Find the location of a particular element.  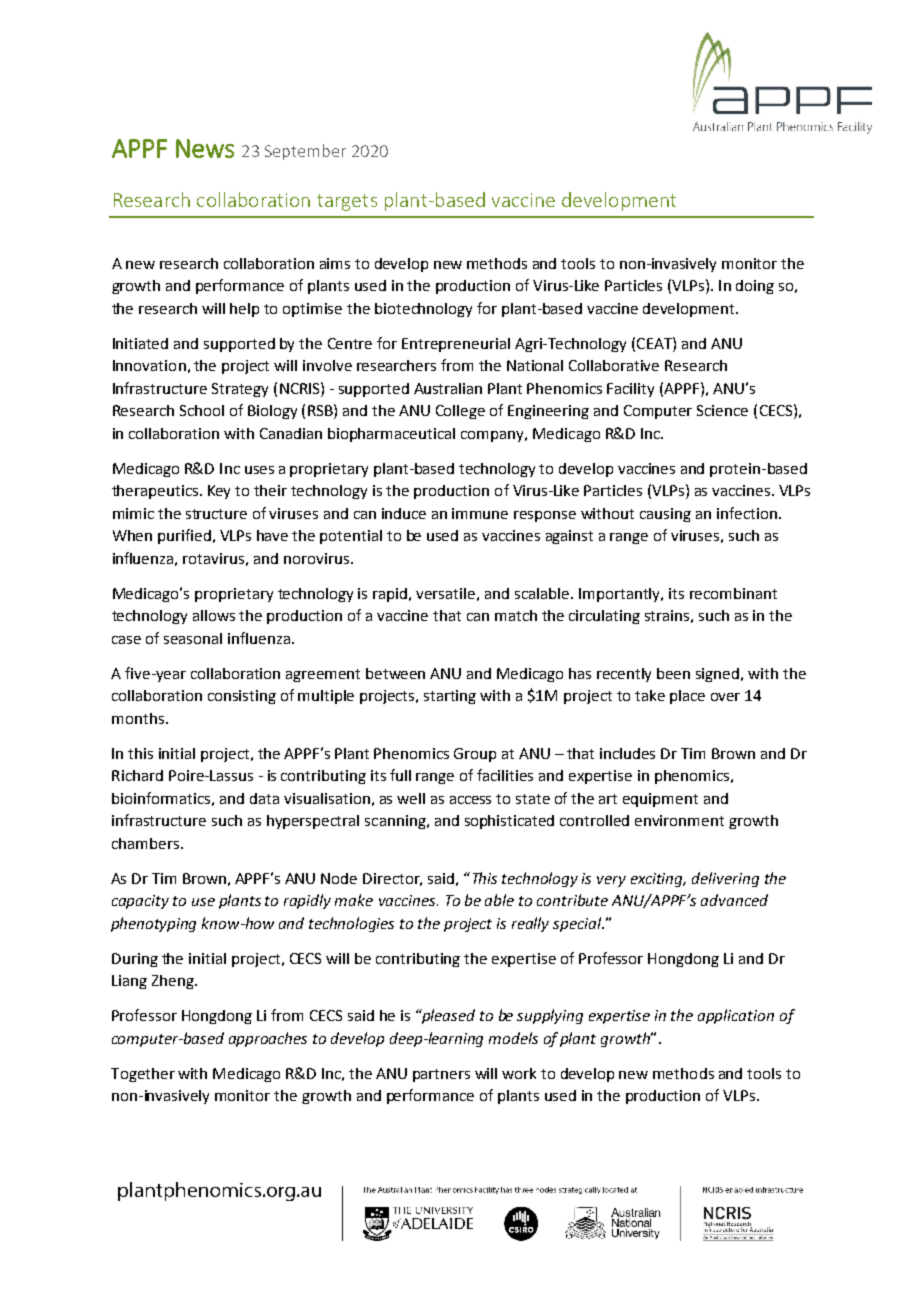

News is located at coordinates (205, 148).
